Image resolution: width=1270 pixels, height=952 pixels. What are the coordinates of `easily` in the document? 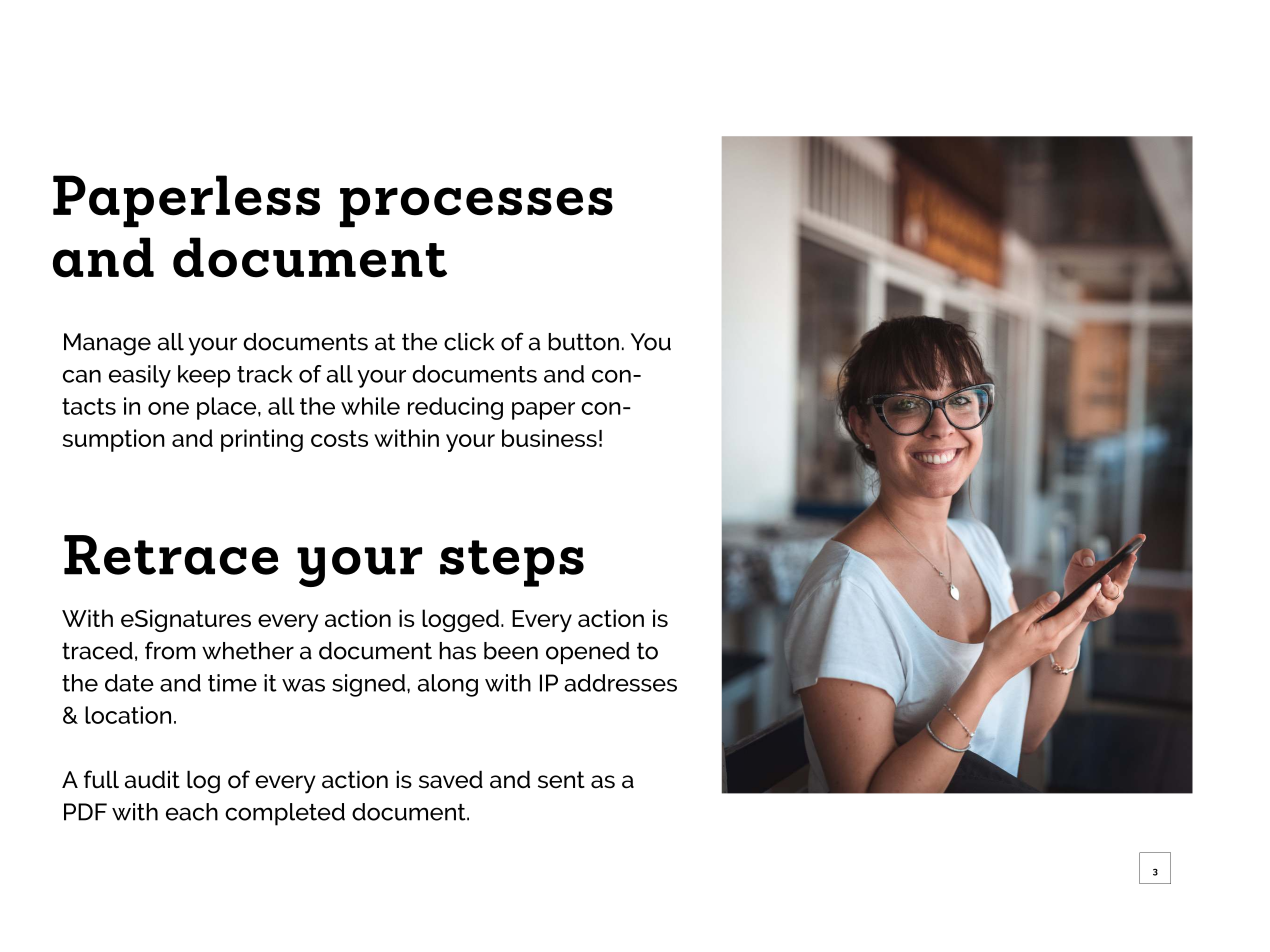 It's located at (140, 376).
